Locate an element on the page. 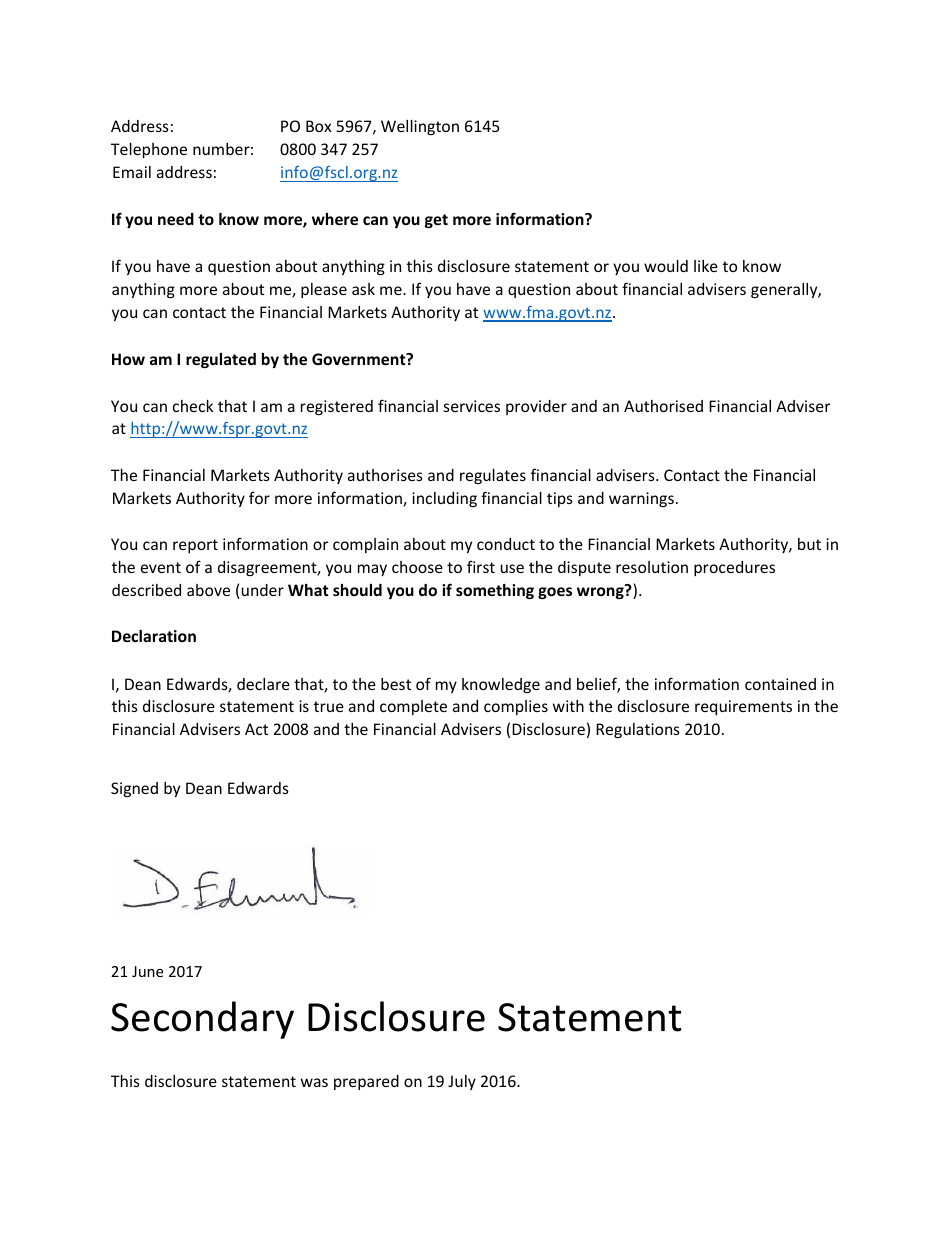  regulated is located at coordinates (221, 360).
